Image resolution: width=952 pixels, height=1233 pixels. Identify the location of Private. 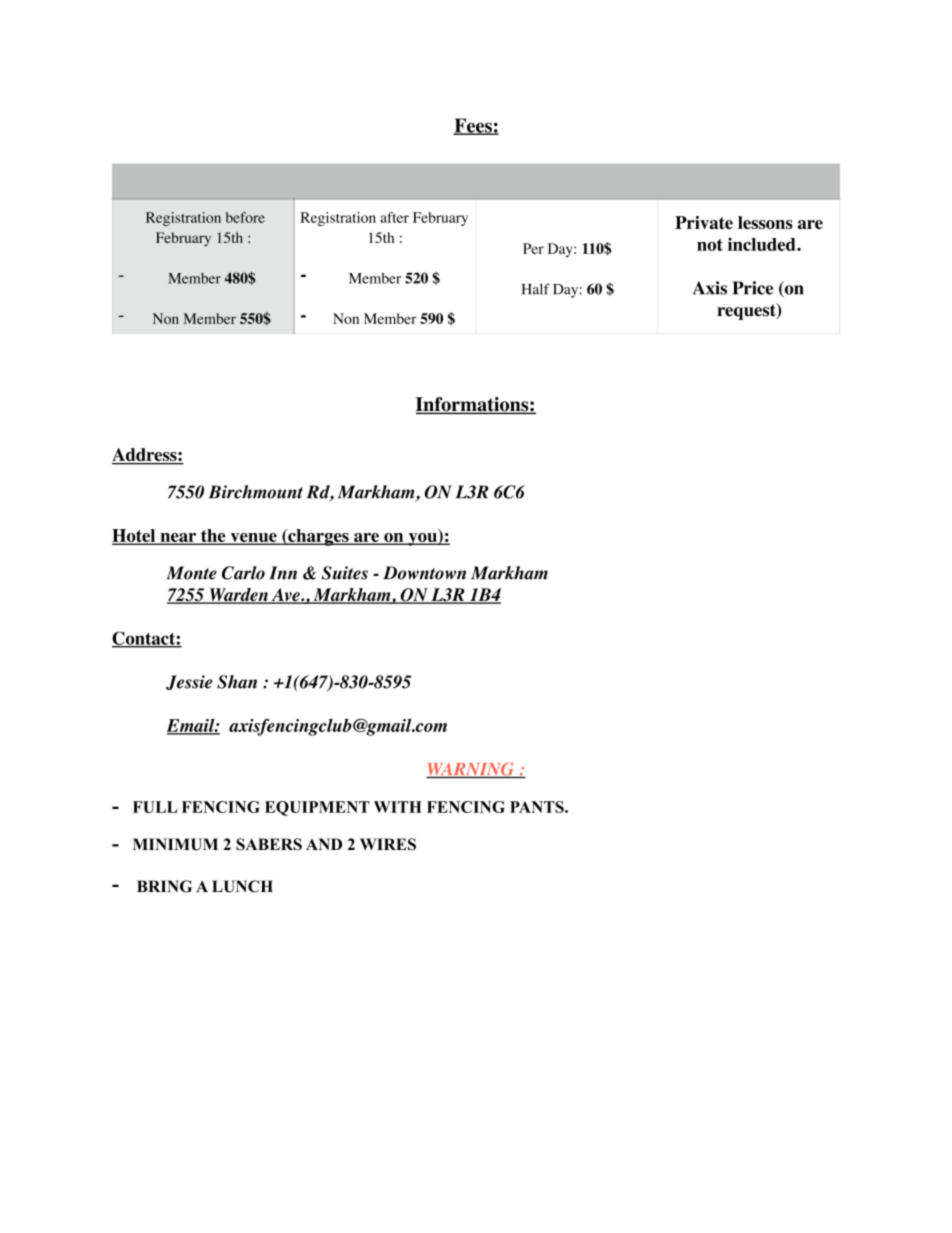
(704, 222).
